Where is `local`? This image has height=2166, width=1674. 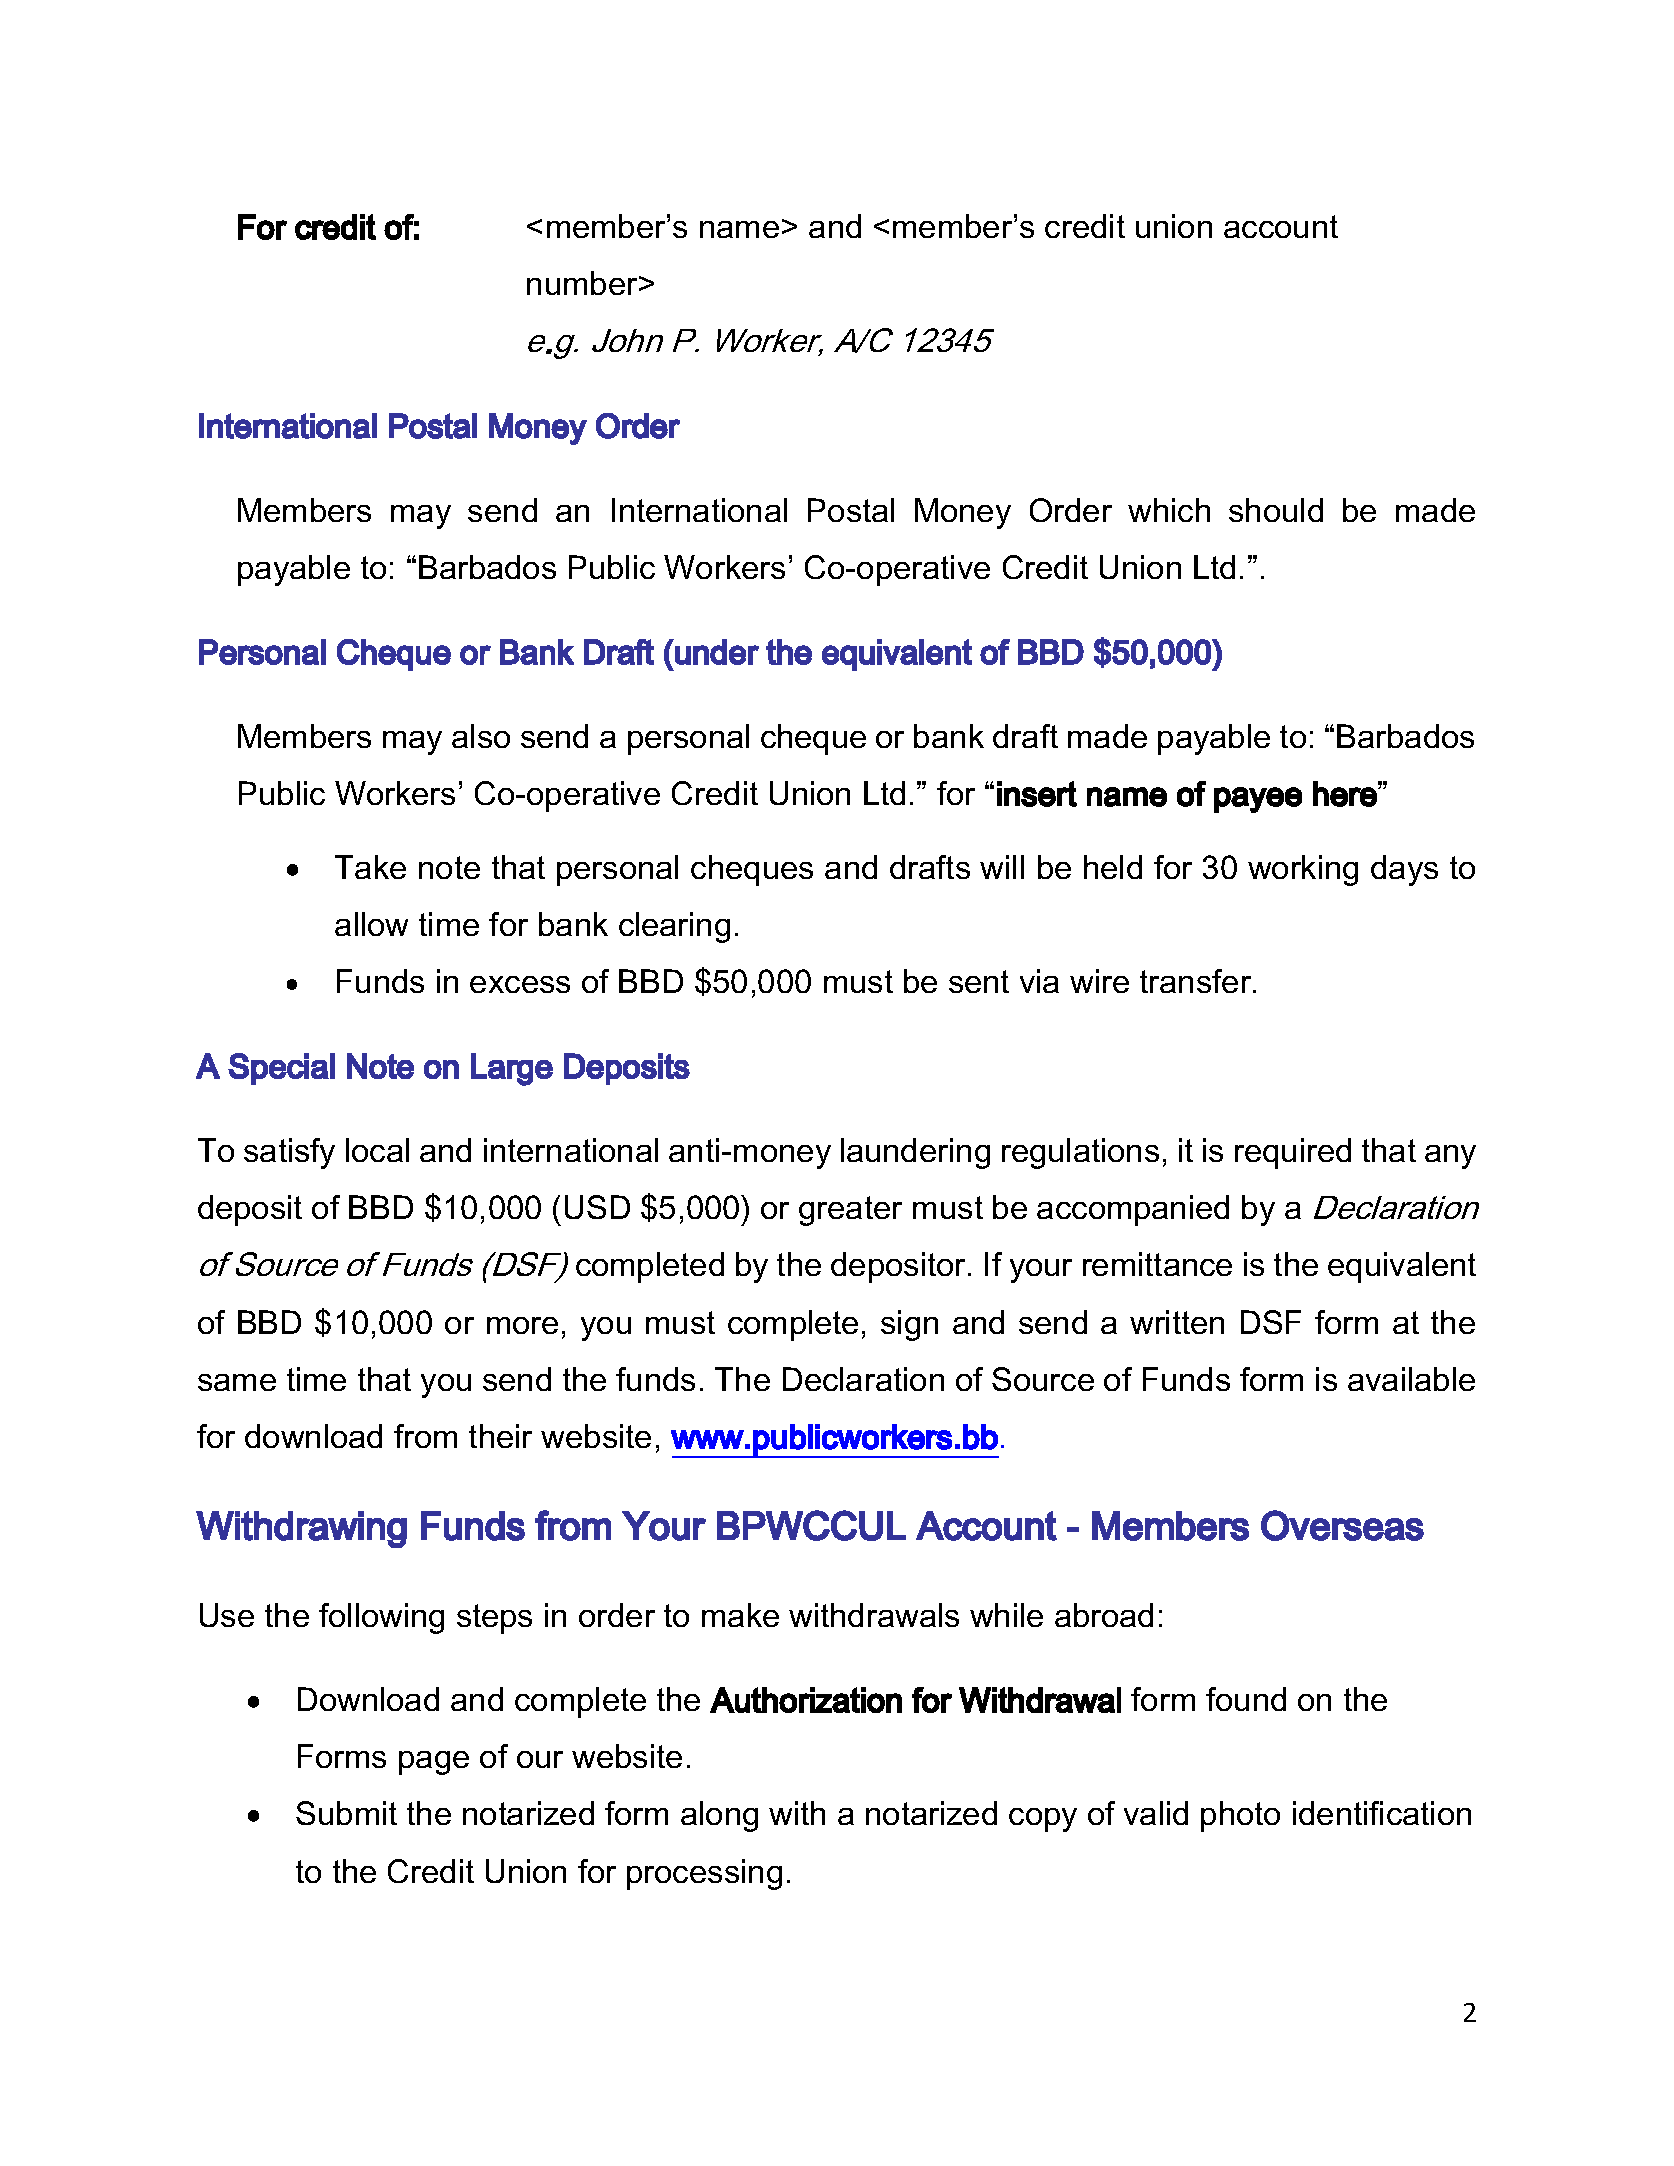 local is located at coordinates (377, 1150).
